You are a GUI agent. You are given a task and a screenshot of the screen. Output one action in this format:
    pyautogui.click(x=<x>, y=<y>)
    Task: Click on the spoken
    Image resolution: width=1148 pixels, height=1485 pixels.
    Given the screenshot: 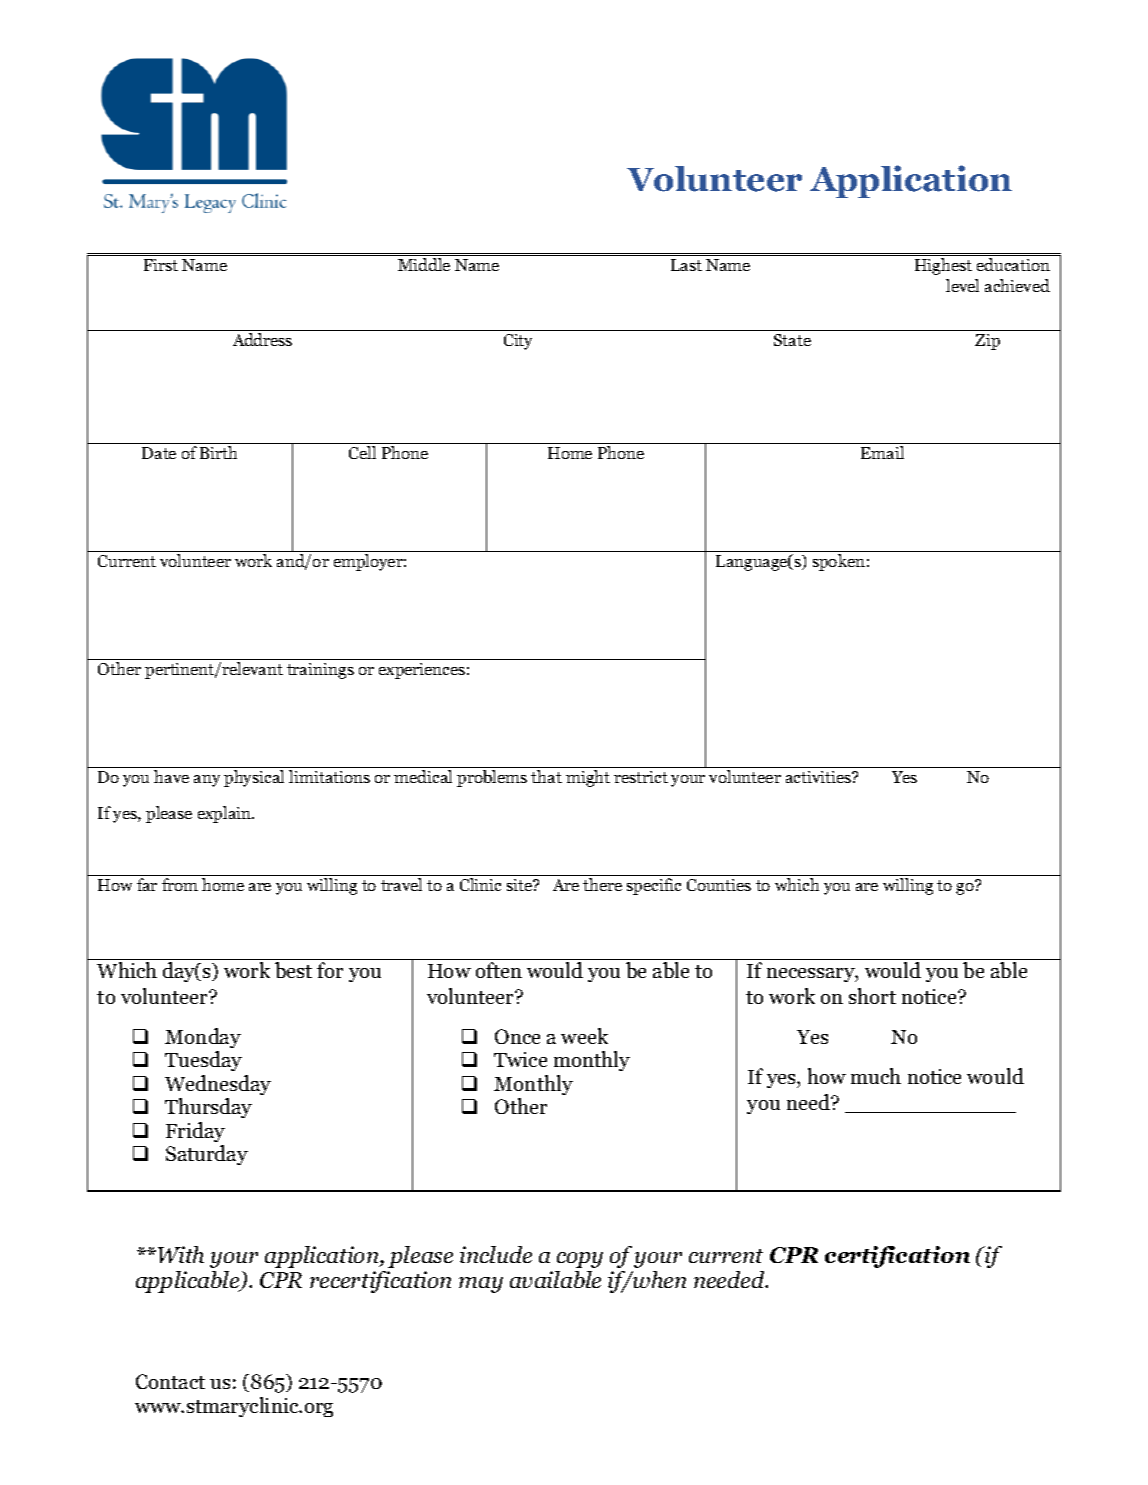 What is the action you would take?
    pyautogui.click(x=839, y=562)
